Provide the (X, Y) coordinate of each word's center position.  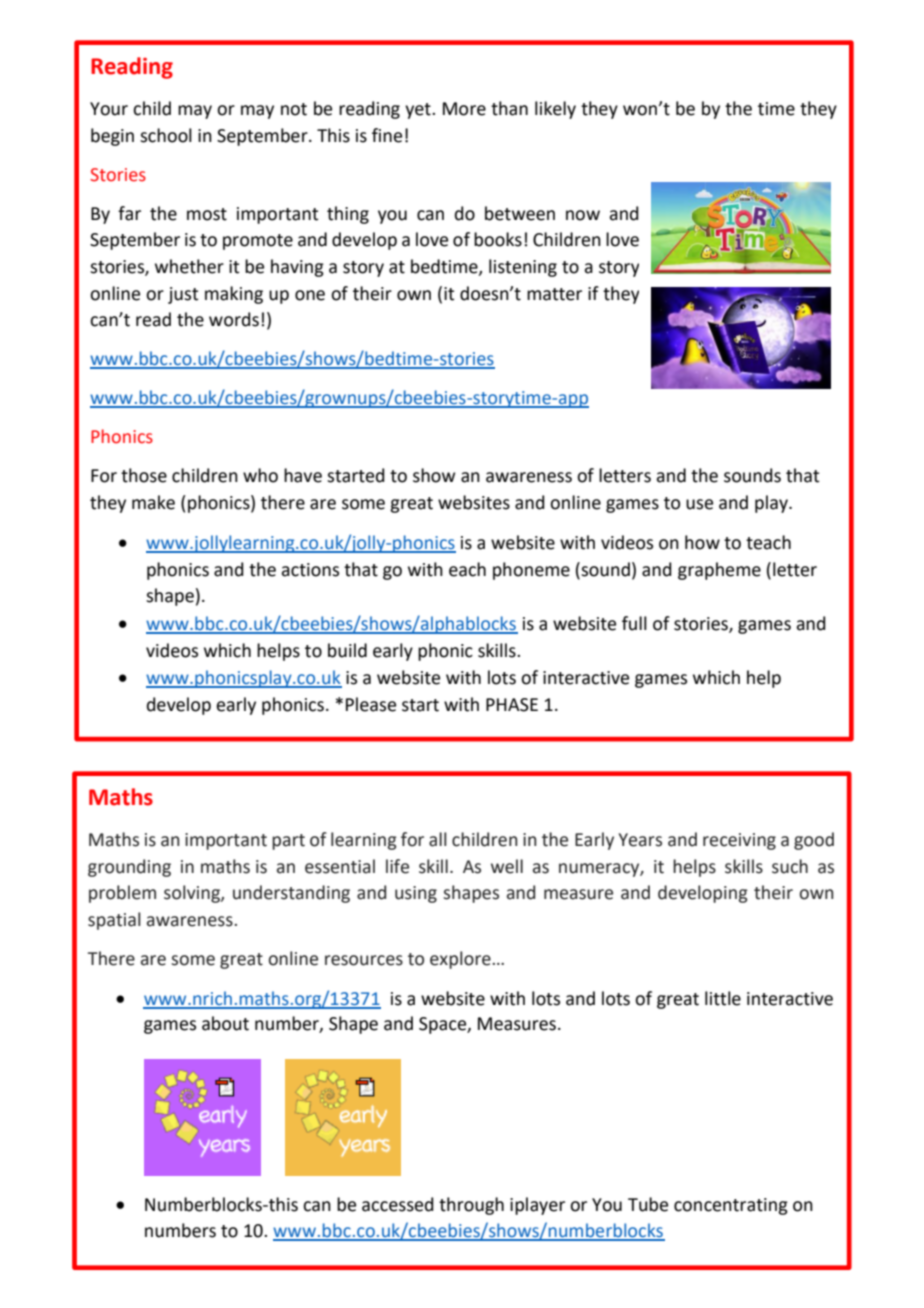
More (464, 109)
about (225, 1023)
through (471, 1206)
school (166, 135)
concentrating (731, 1206)
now (583, 215)
